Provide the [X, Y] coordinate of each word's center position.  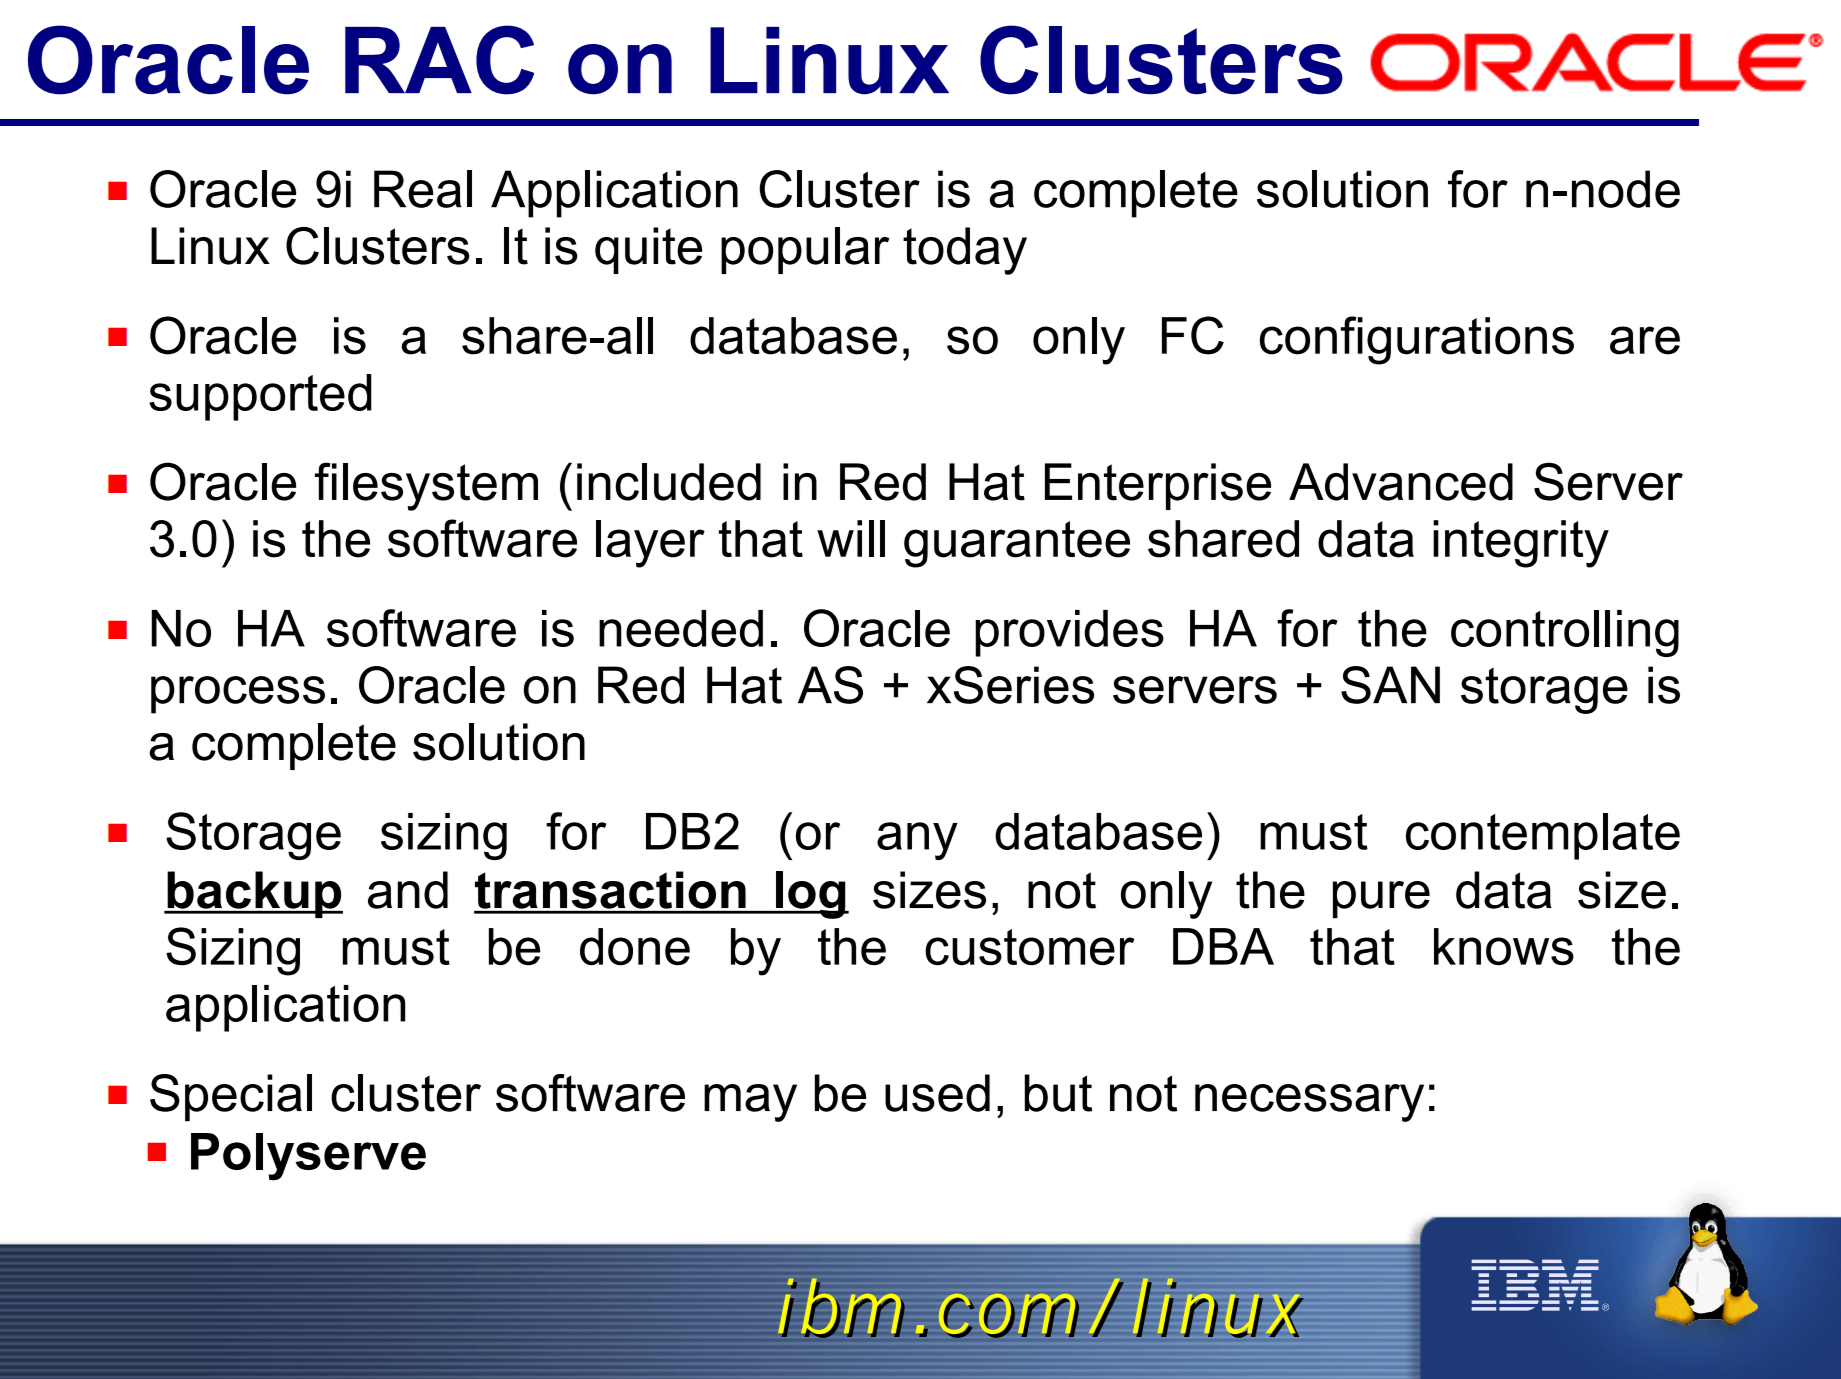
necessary [1309, 1103]
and [408, 890]
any [917, 841]
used [937, 1093]
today [965, 251]
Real [423, 189]
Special [231, 1098]
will [851, 538]
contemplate [1543, 836]
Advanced [1401, 482]
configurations [1417, 340]
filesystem [426, 486]
